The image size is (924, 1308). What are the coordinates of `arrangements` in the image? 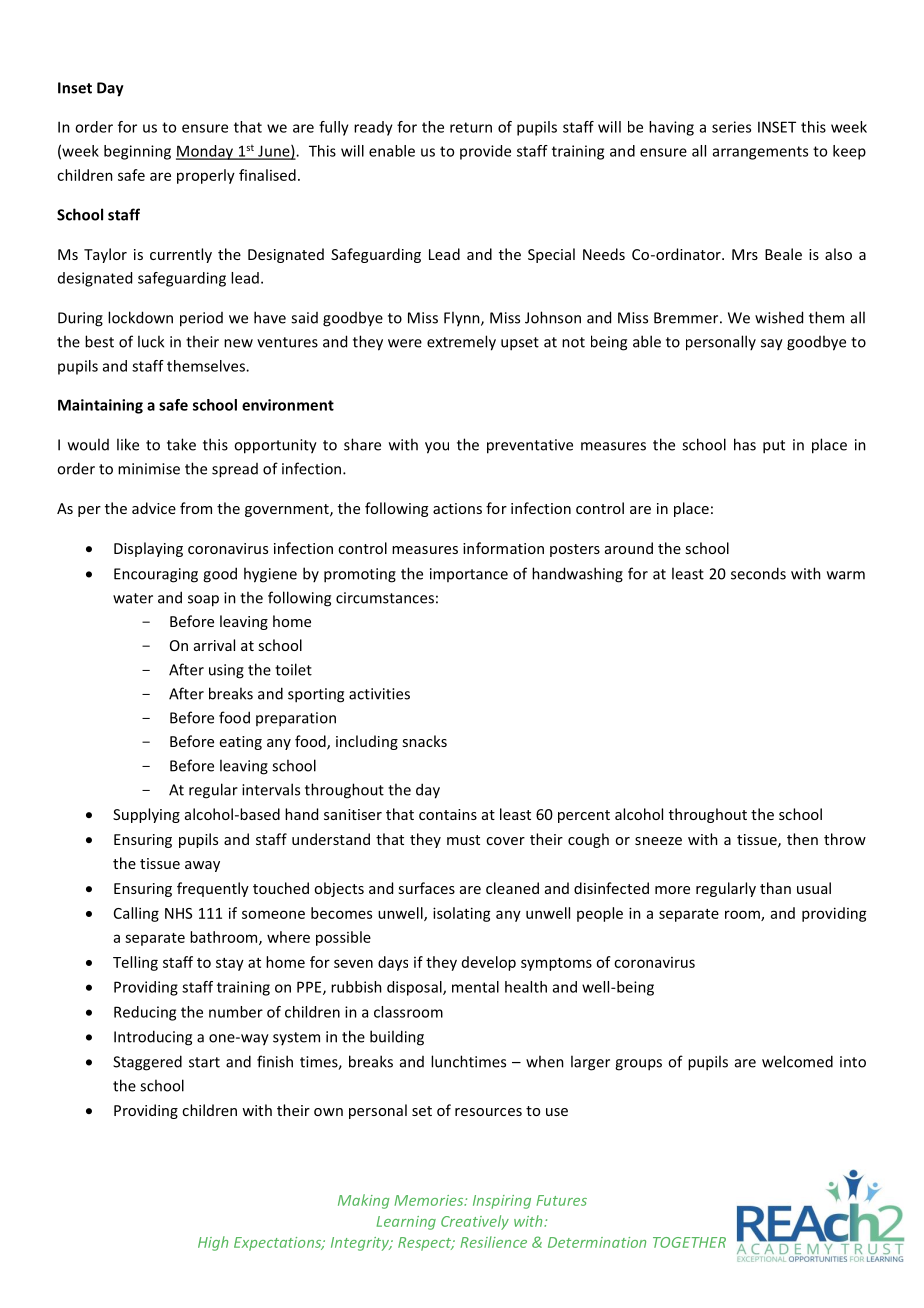 It's located at (760, 153).
